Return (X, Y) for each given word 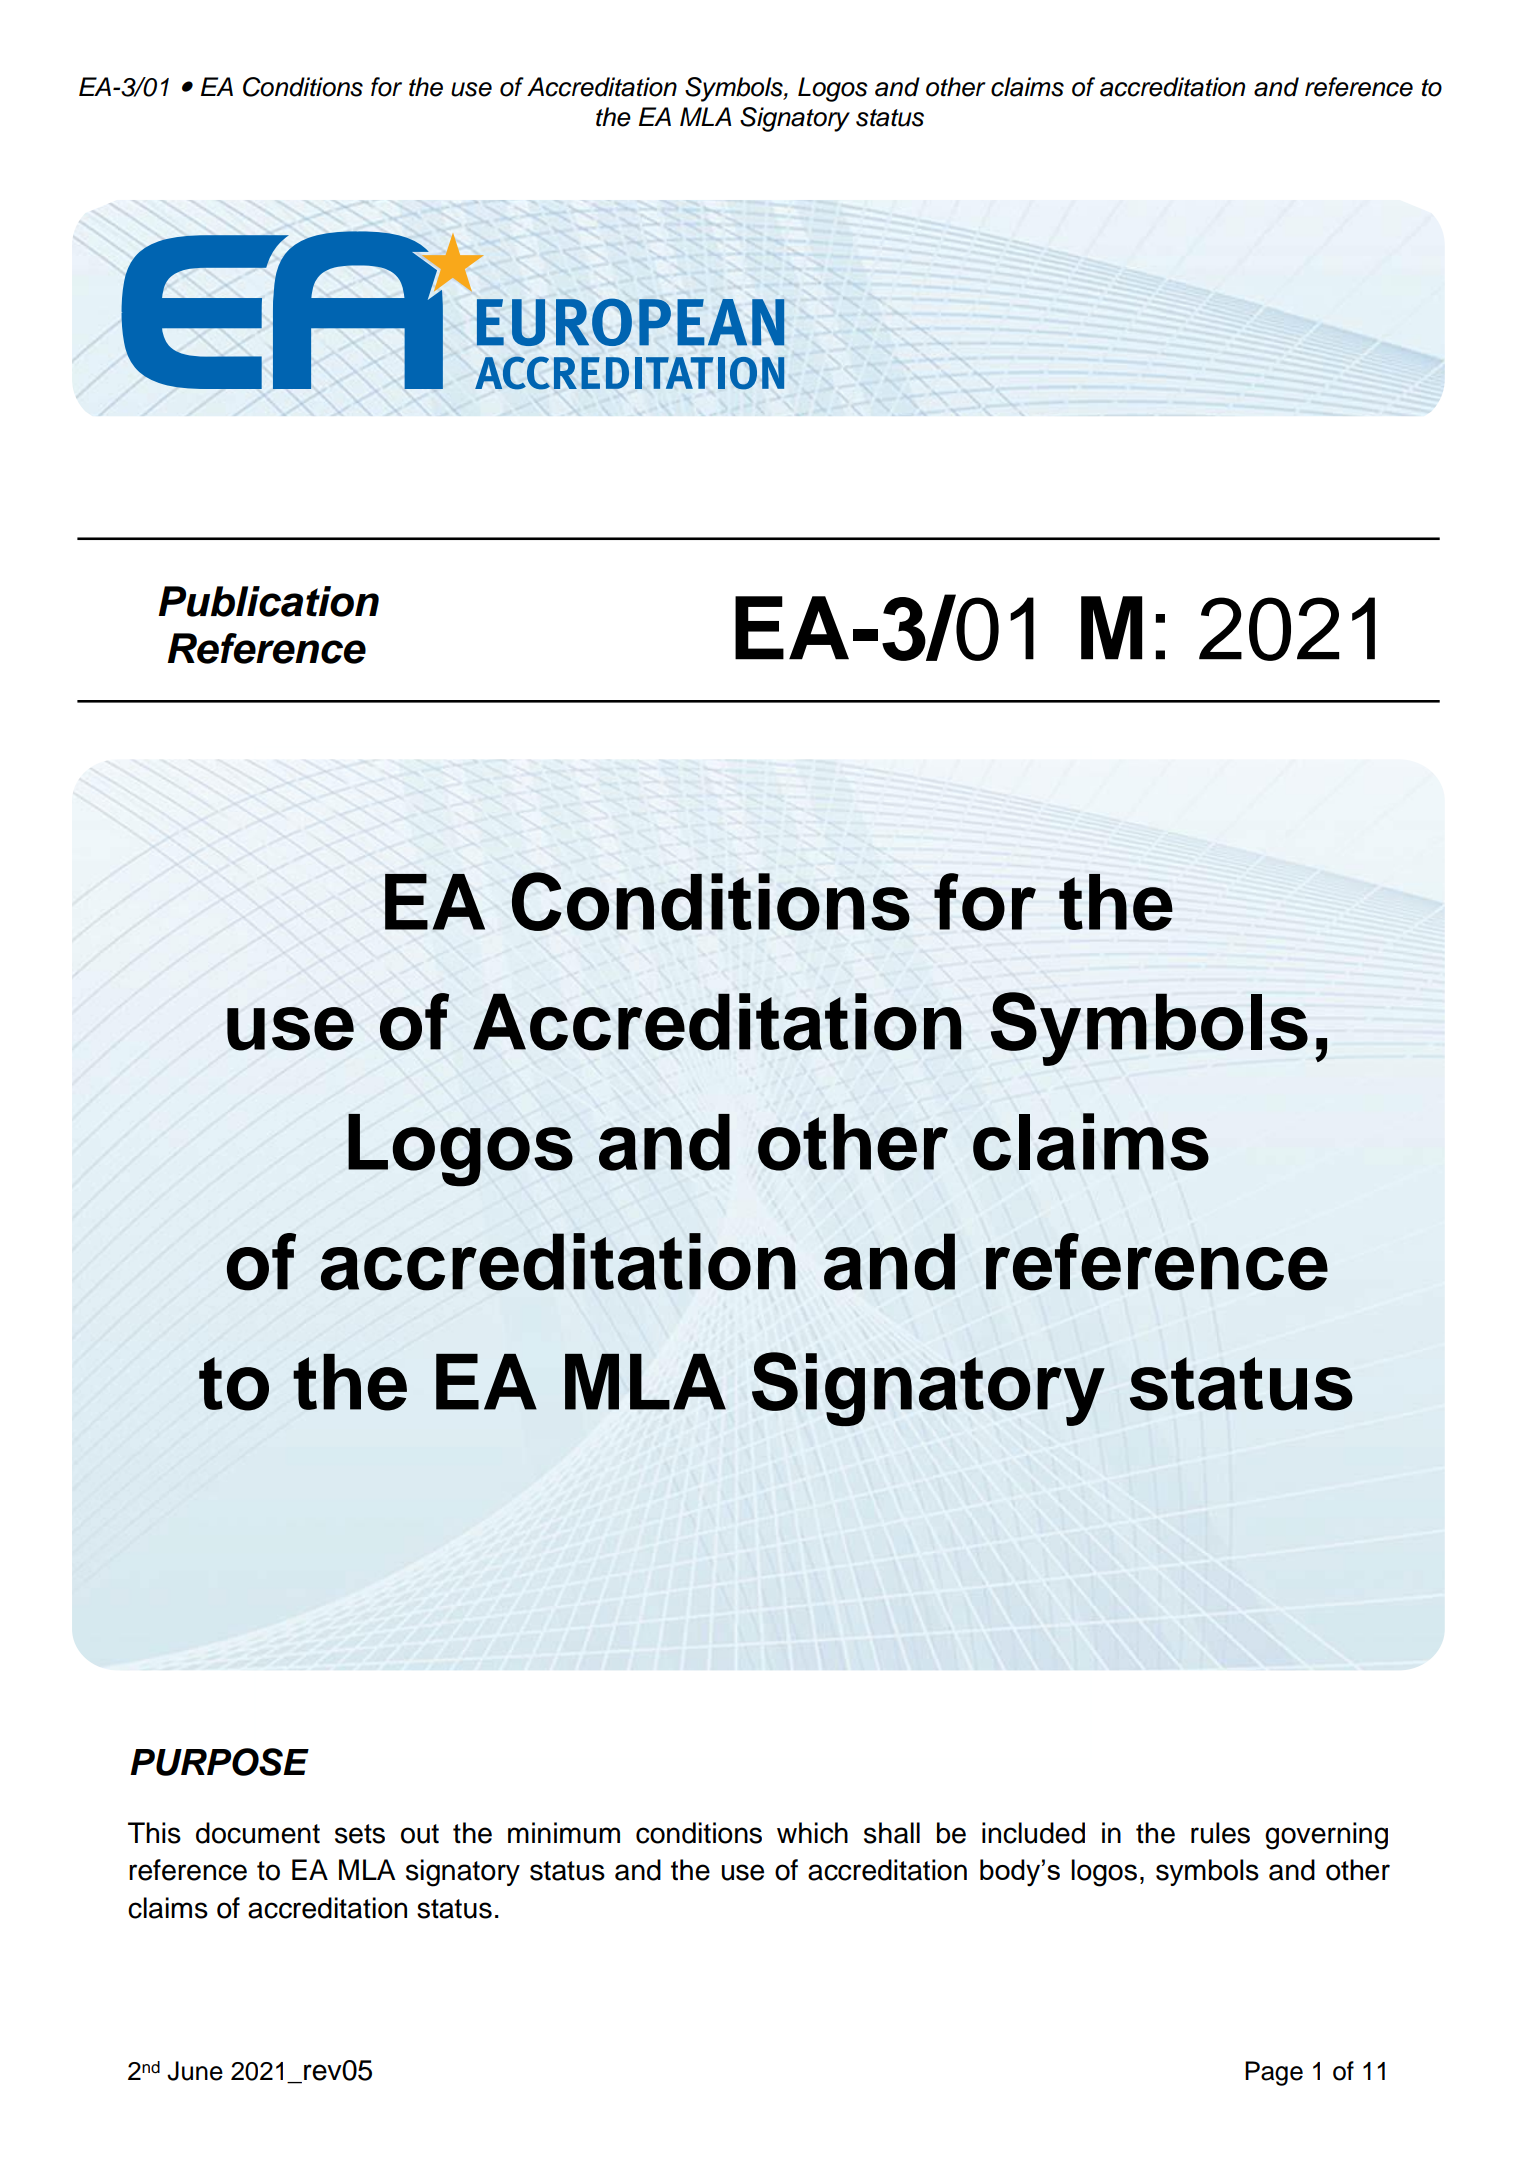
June (195, 2071)
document (258, 1833)
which (812, 1833)
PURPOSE (219, 1762)
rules (1220, 1833)
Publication (268, 601)
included (1033, 1833)
